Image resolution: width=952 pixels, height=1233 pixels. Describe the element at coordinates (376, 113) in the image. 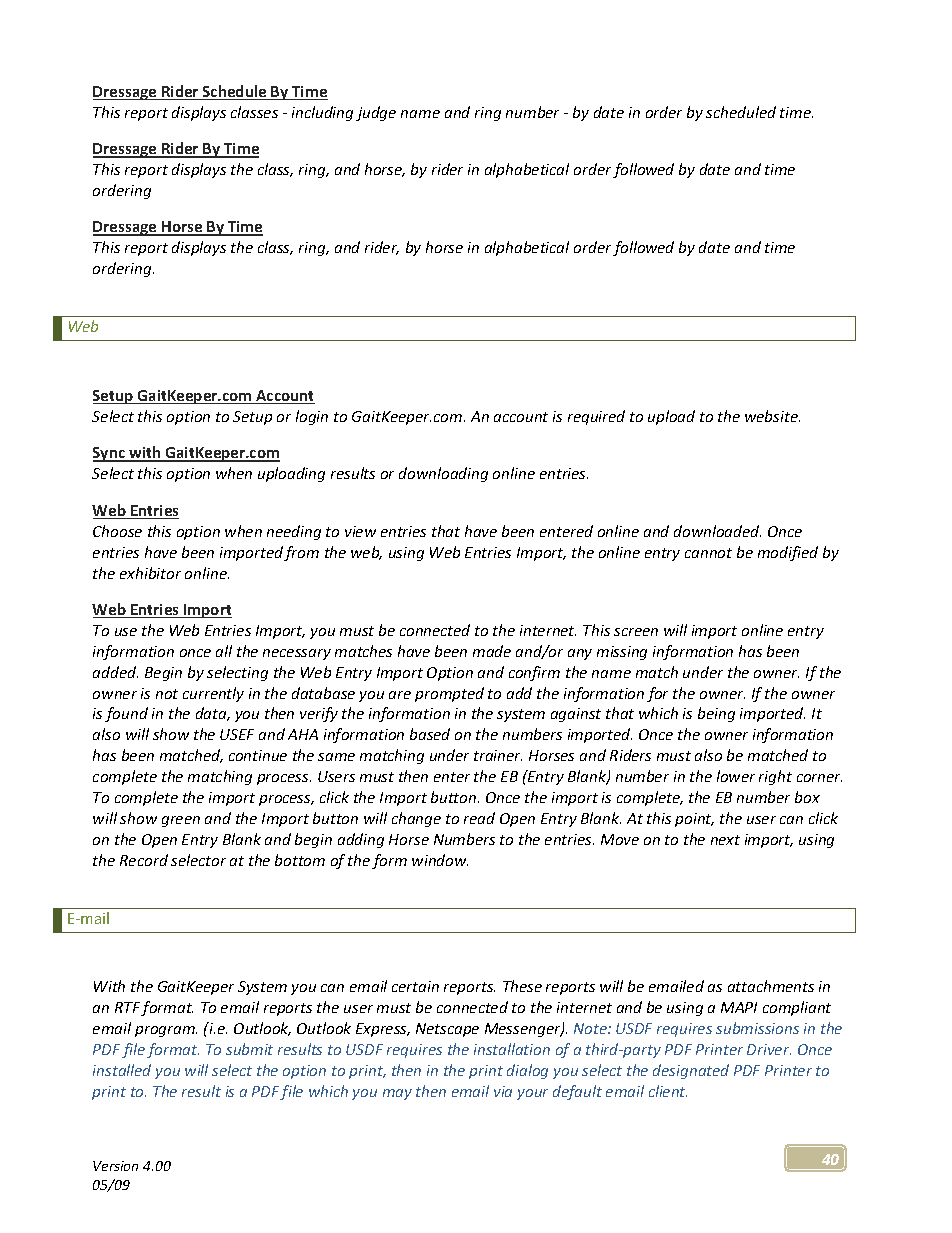

I see `judge` at that location.
